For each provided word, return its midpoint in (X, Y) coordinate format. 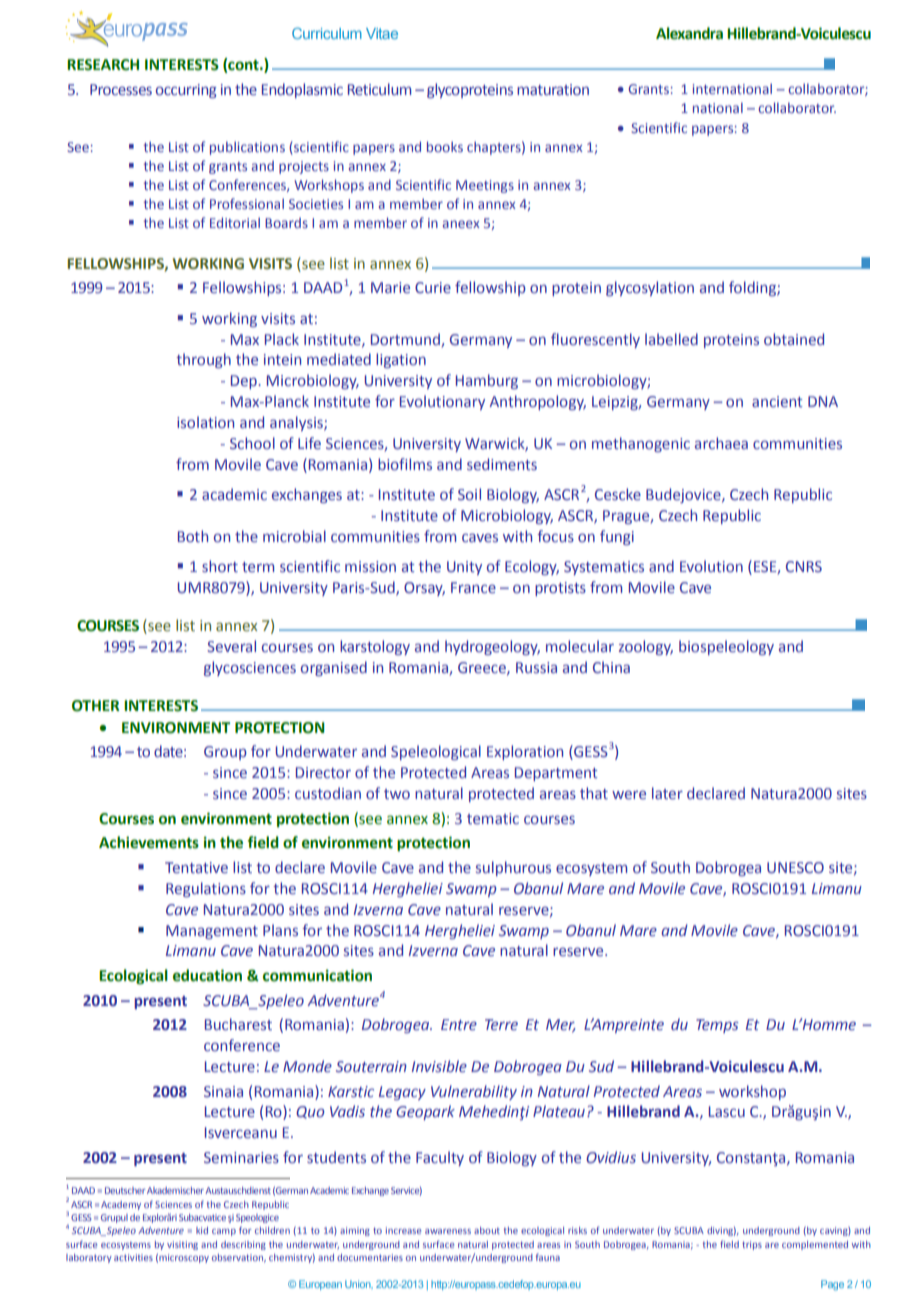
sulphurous (513, 868)
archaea (721, 443)
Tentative (196, 868)
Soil (469, 494)
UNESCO (795, 868)
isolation (205, 422)
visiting (182, 1245)
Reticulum (379, 89)
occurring (186, 91)
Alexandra (689, 33)
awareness (448, 1231)
